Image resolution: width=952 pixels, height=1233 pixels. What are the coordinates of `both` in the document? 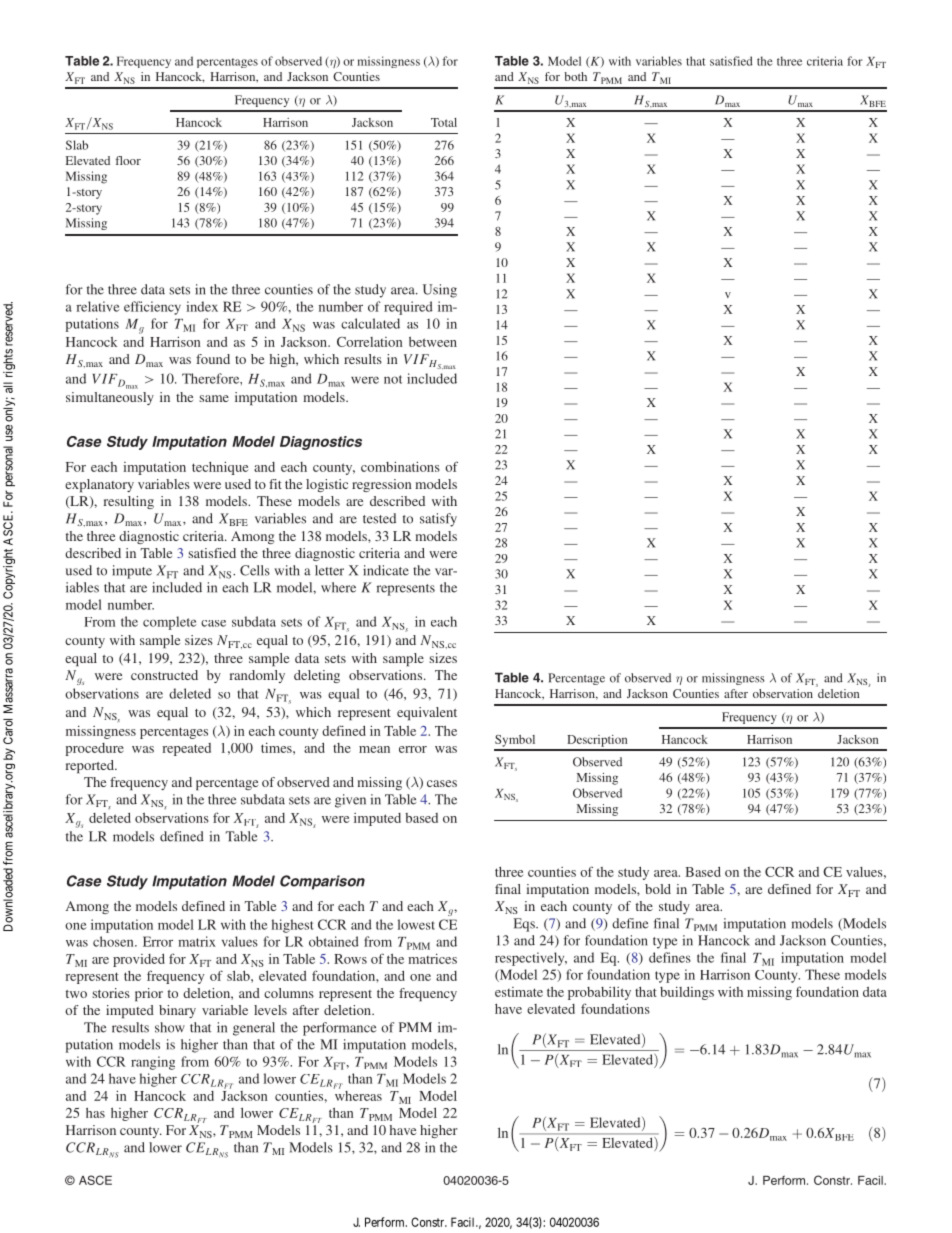 It's located at (575, 76).
